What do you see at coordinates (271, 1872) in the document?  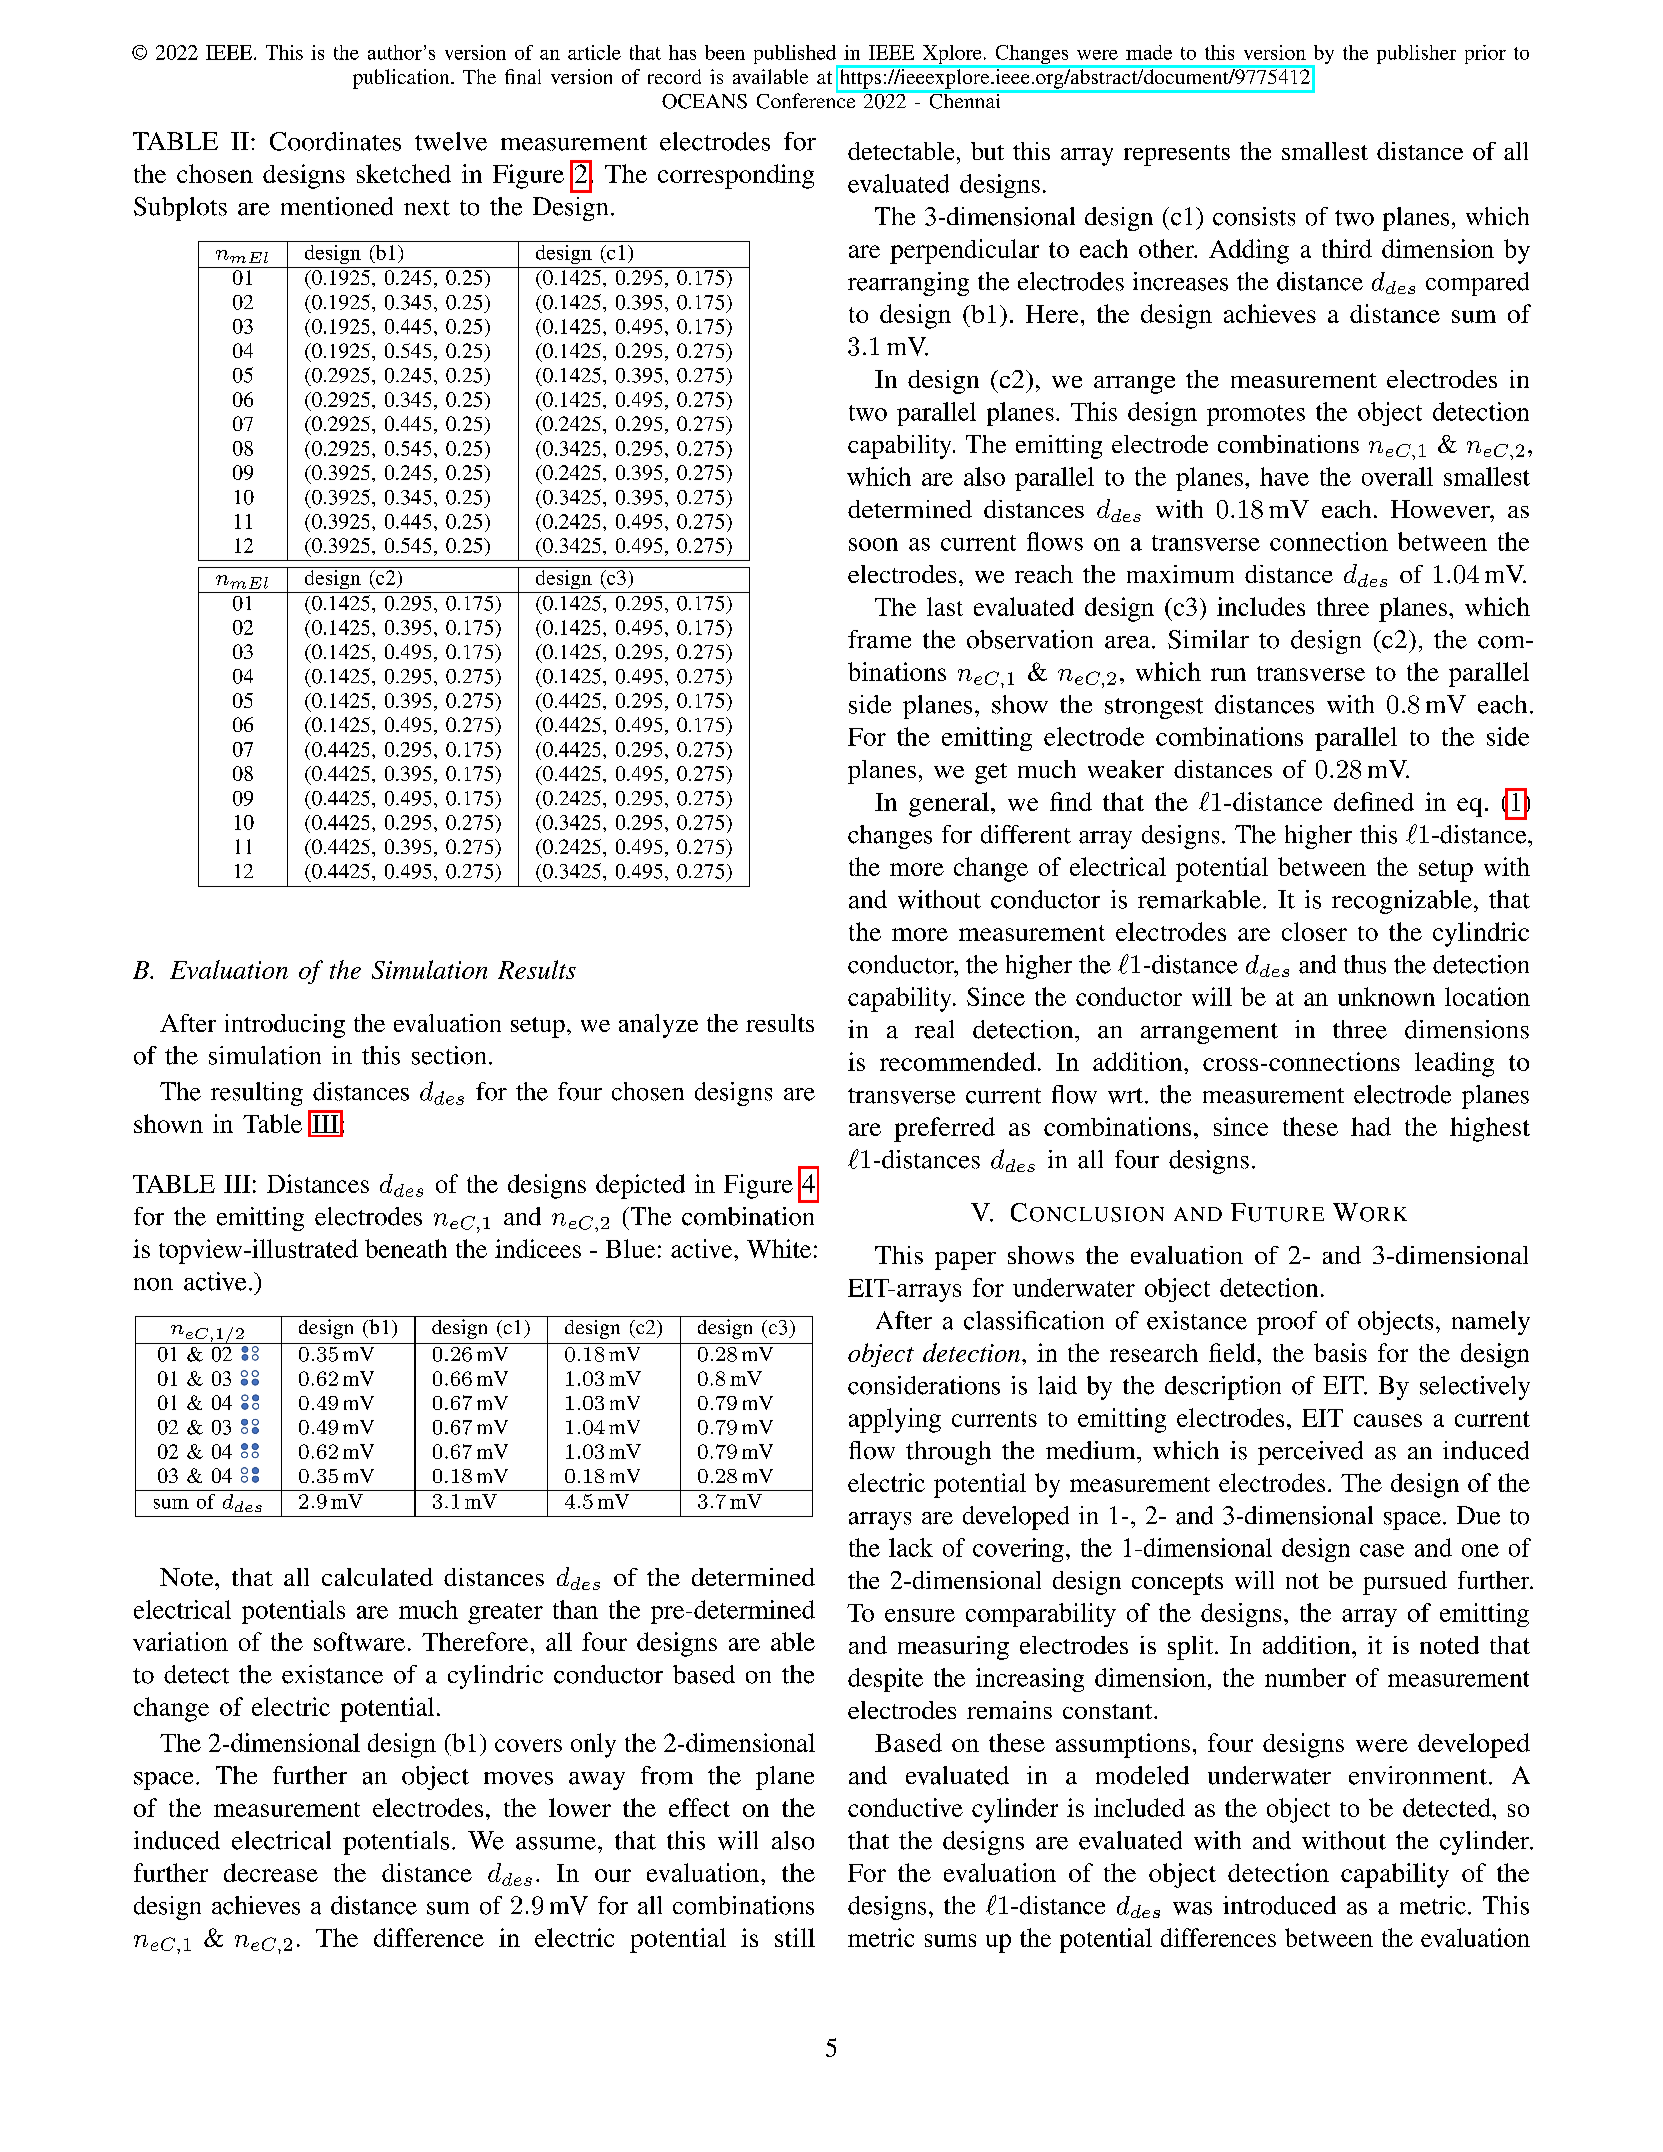 I see `decrease` at bounding box center [271, 1872].
